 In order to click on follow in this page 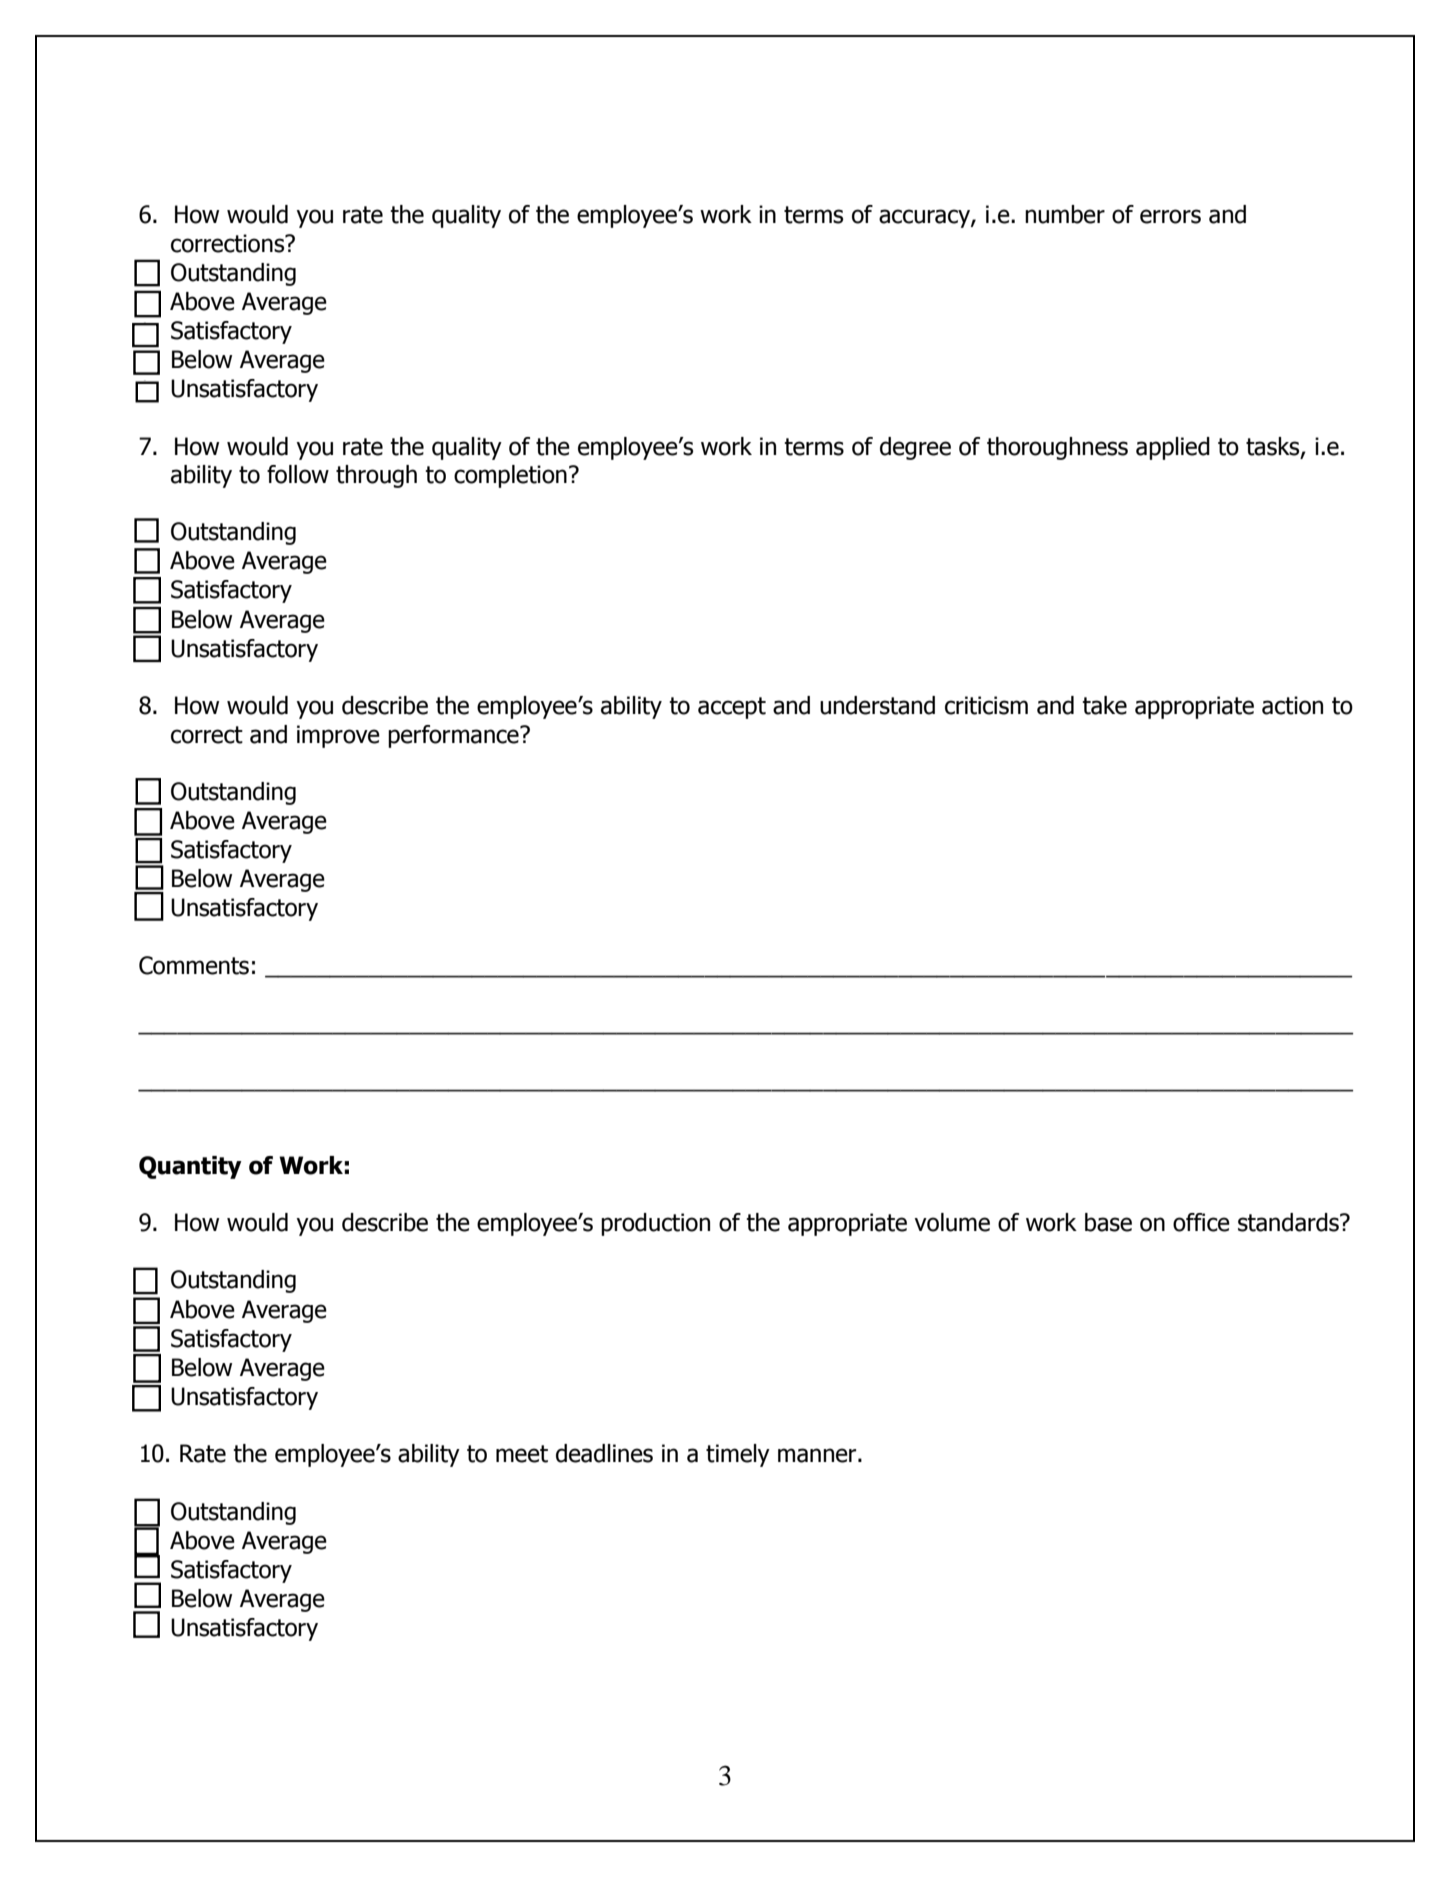, I will do `click(298, 474)`.
